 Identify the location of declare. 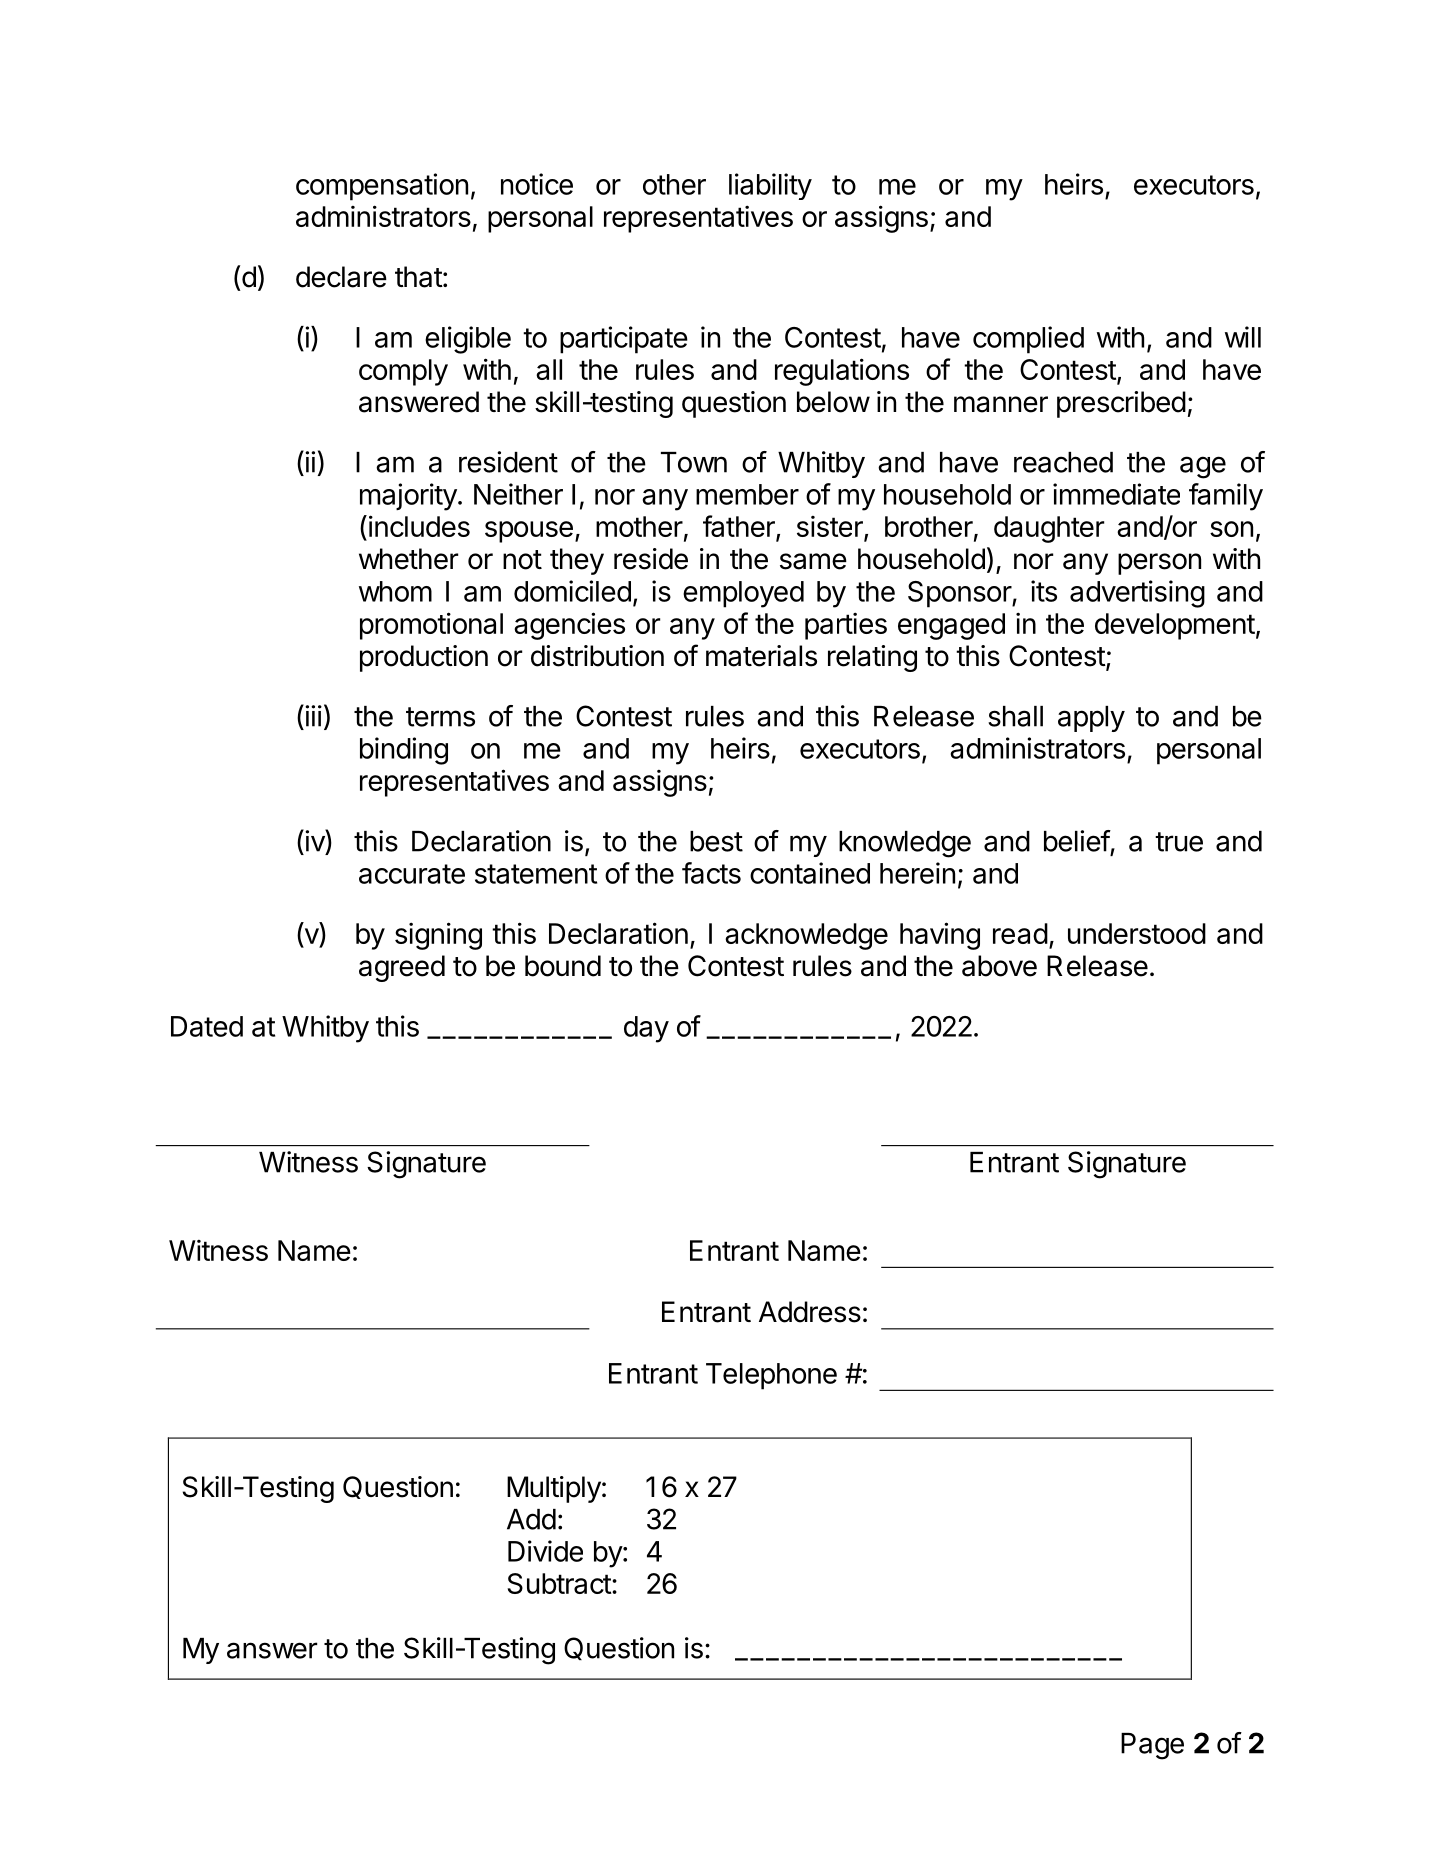
(341, 277).
